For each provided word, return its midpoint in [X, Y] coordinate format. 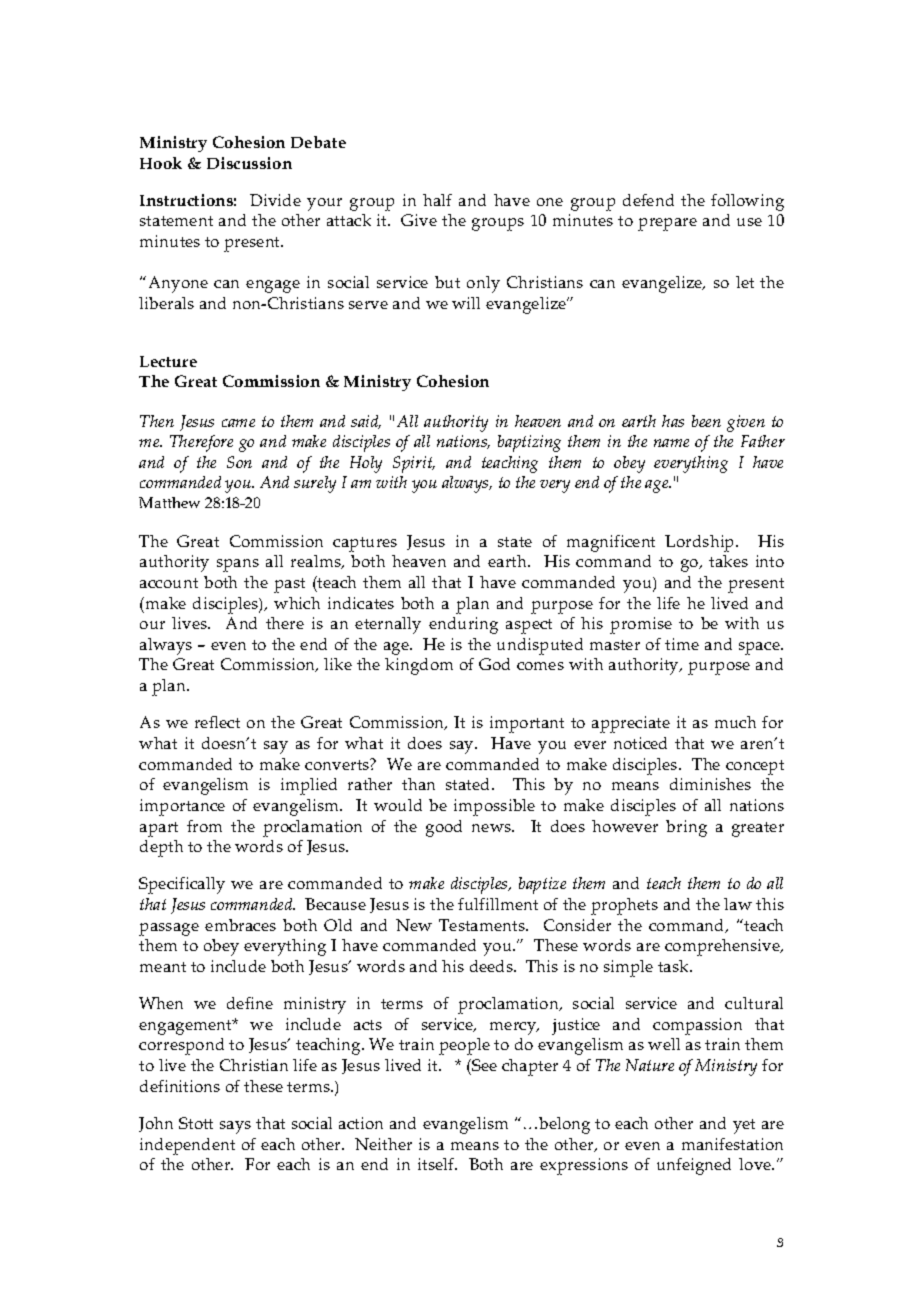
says [235, 1127]
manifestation [732, 1144]
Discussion [249, 163]
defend [648, 200]
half [437, 200]
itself [437, 1164]
